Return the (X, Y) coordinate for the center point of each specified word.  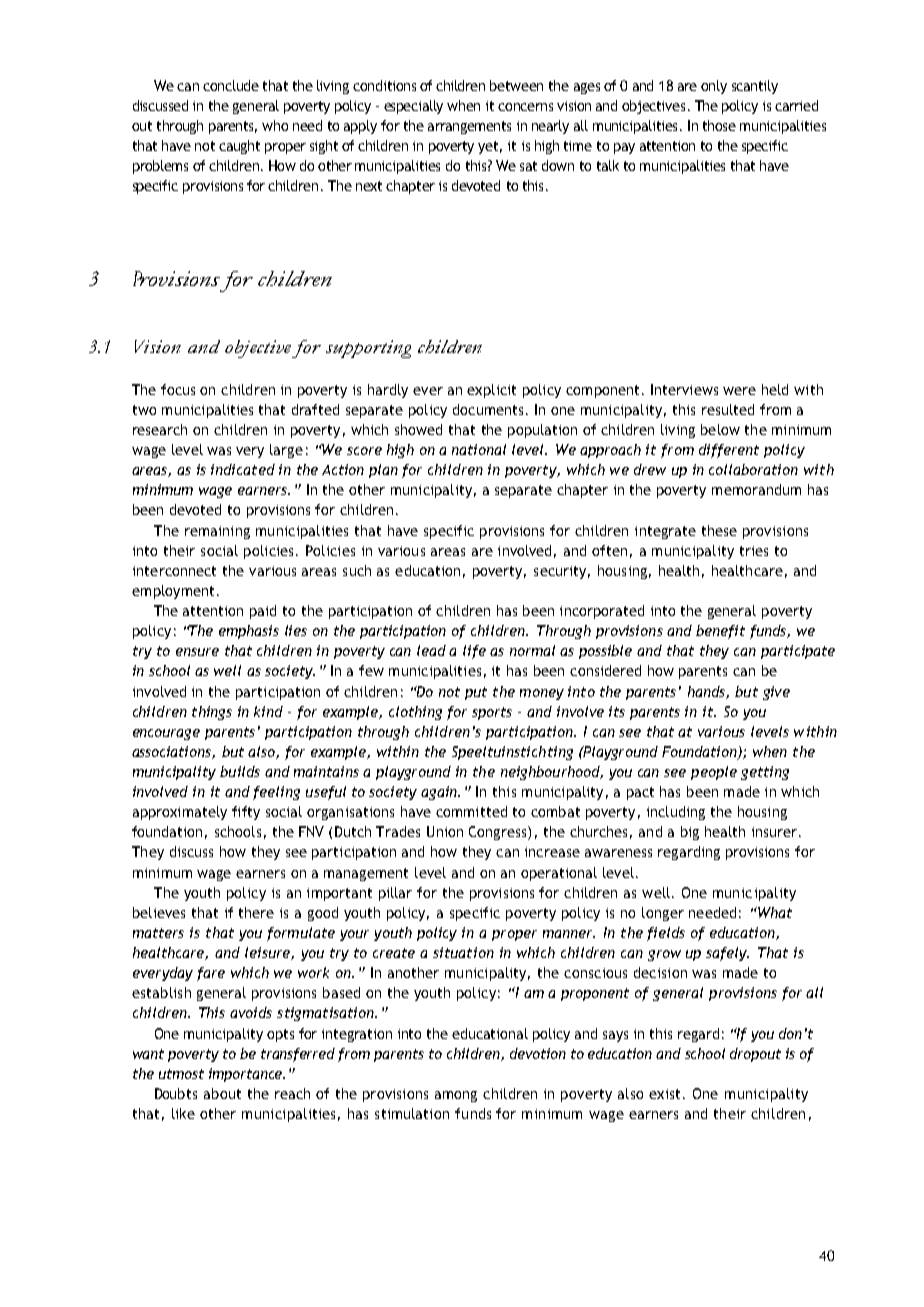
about (222, 1093)
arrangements (469, 127)
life (474, 652)
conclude (231, 85)
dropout (755, 1055)
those (719, 125)
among (456, 1096)
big (690, 833)
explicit (491, 391)
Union (445, 831)
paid (263, 612)
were (739, 391)
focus (178, 389)
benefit (720, 632)
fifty (246, 813)
